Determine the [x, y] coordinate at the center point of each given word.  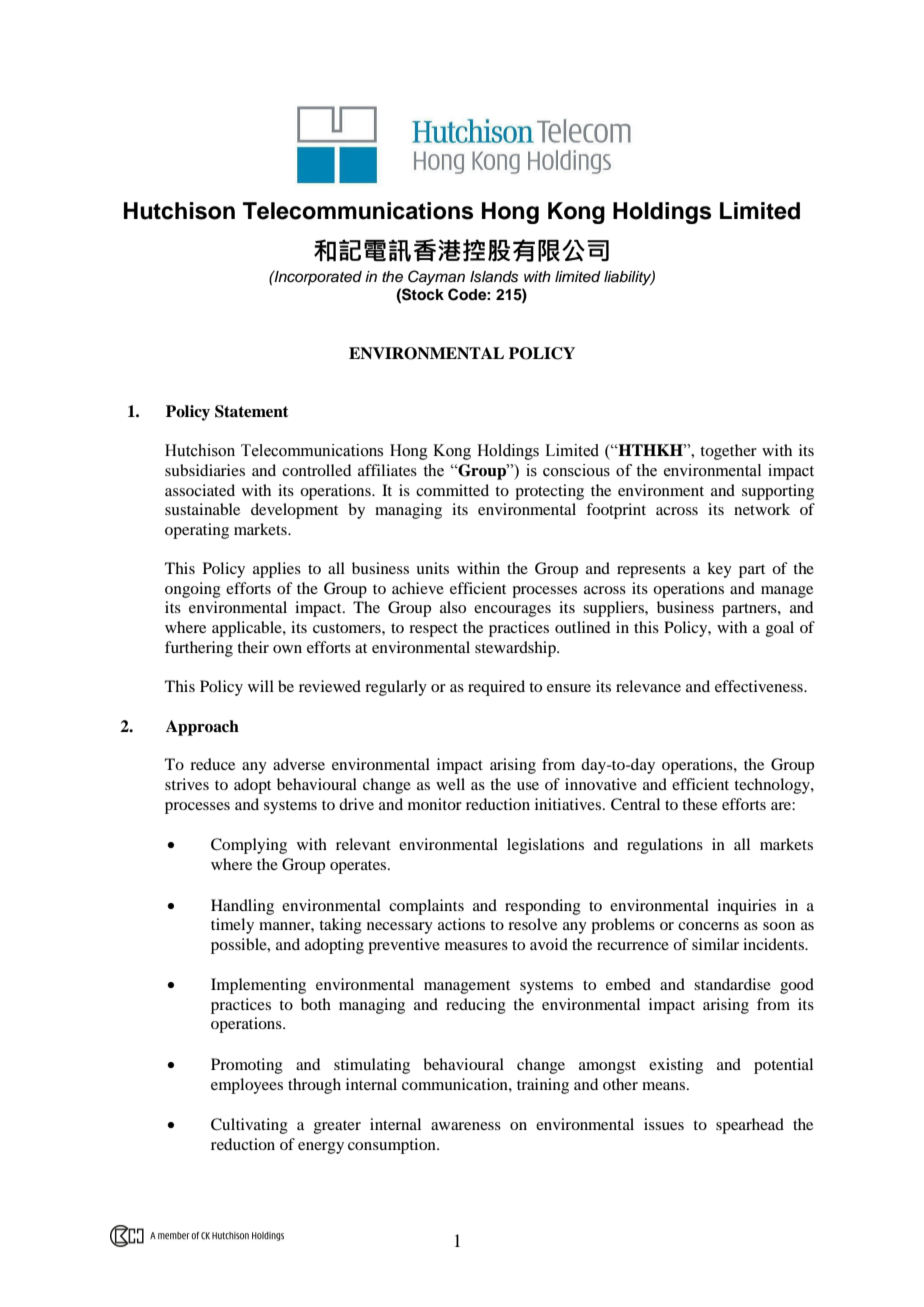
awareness [466, 1126]
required [496, 688]
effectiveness [760, 686]
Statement [252, 411]
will [261, 686]
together [728, 452]
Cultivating [249, 1126]
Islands [494, 277]
